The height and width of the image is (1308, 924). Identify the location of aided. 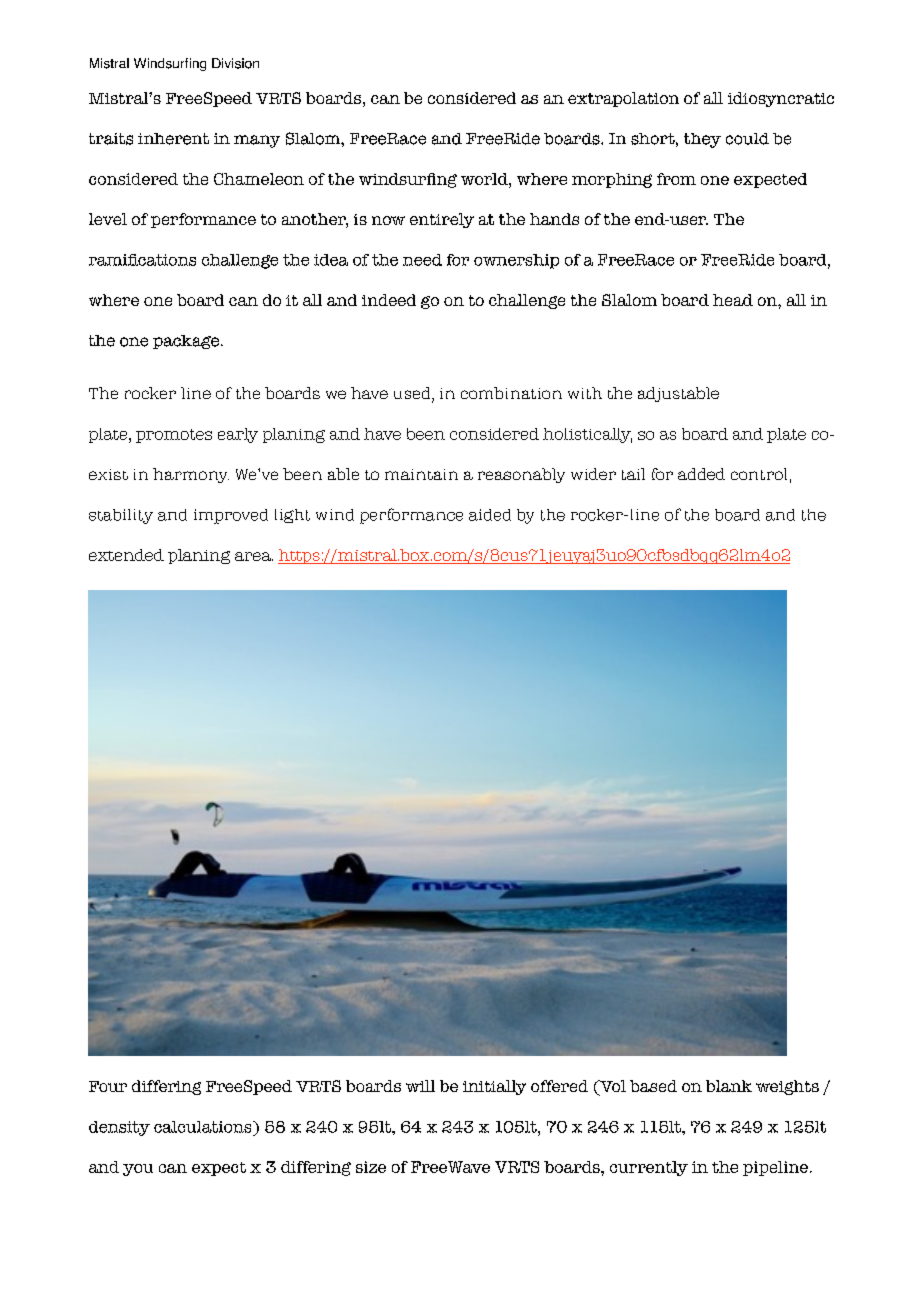
(490, 515).
